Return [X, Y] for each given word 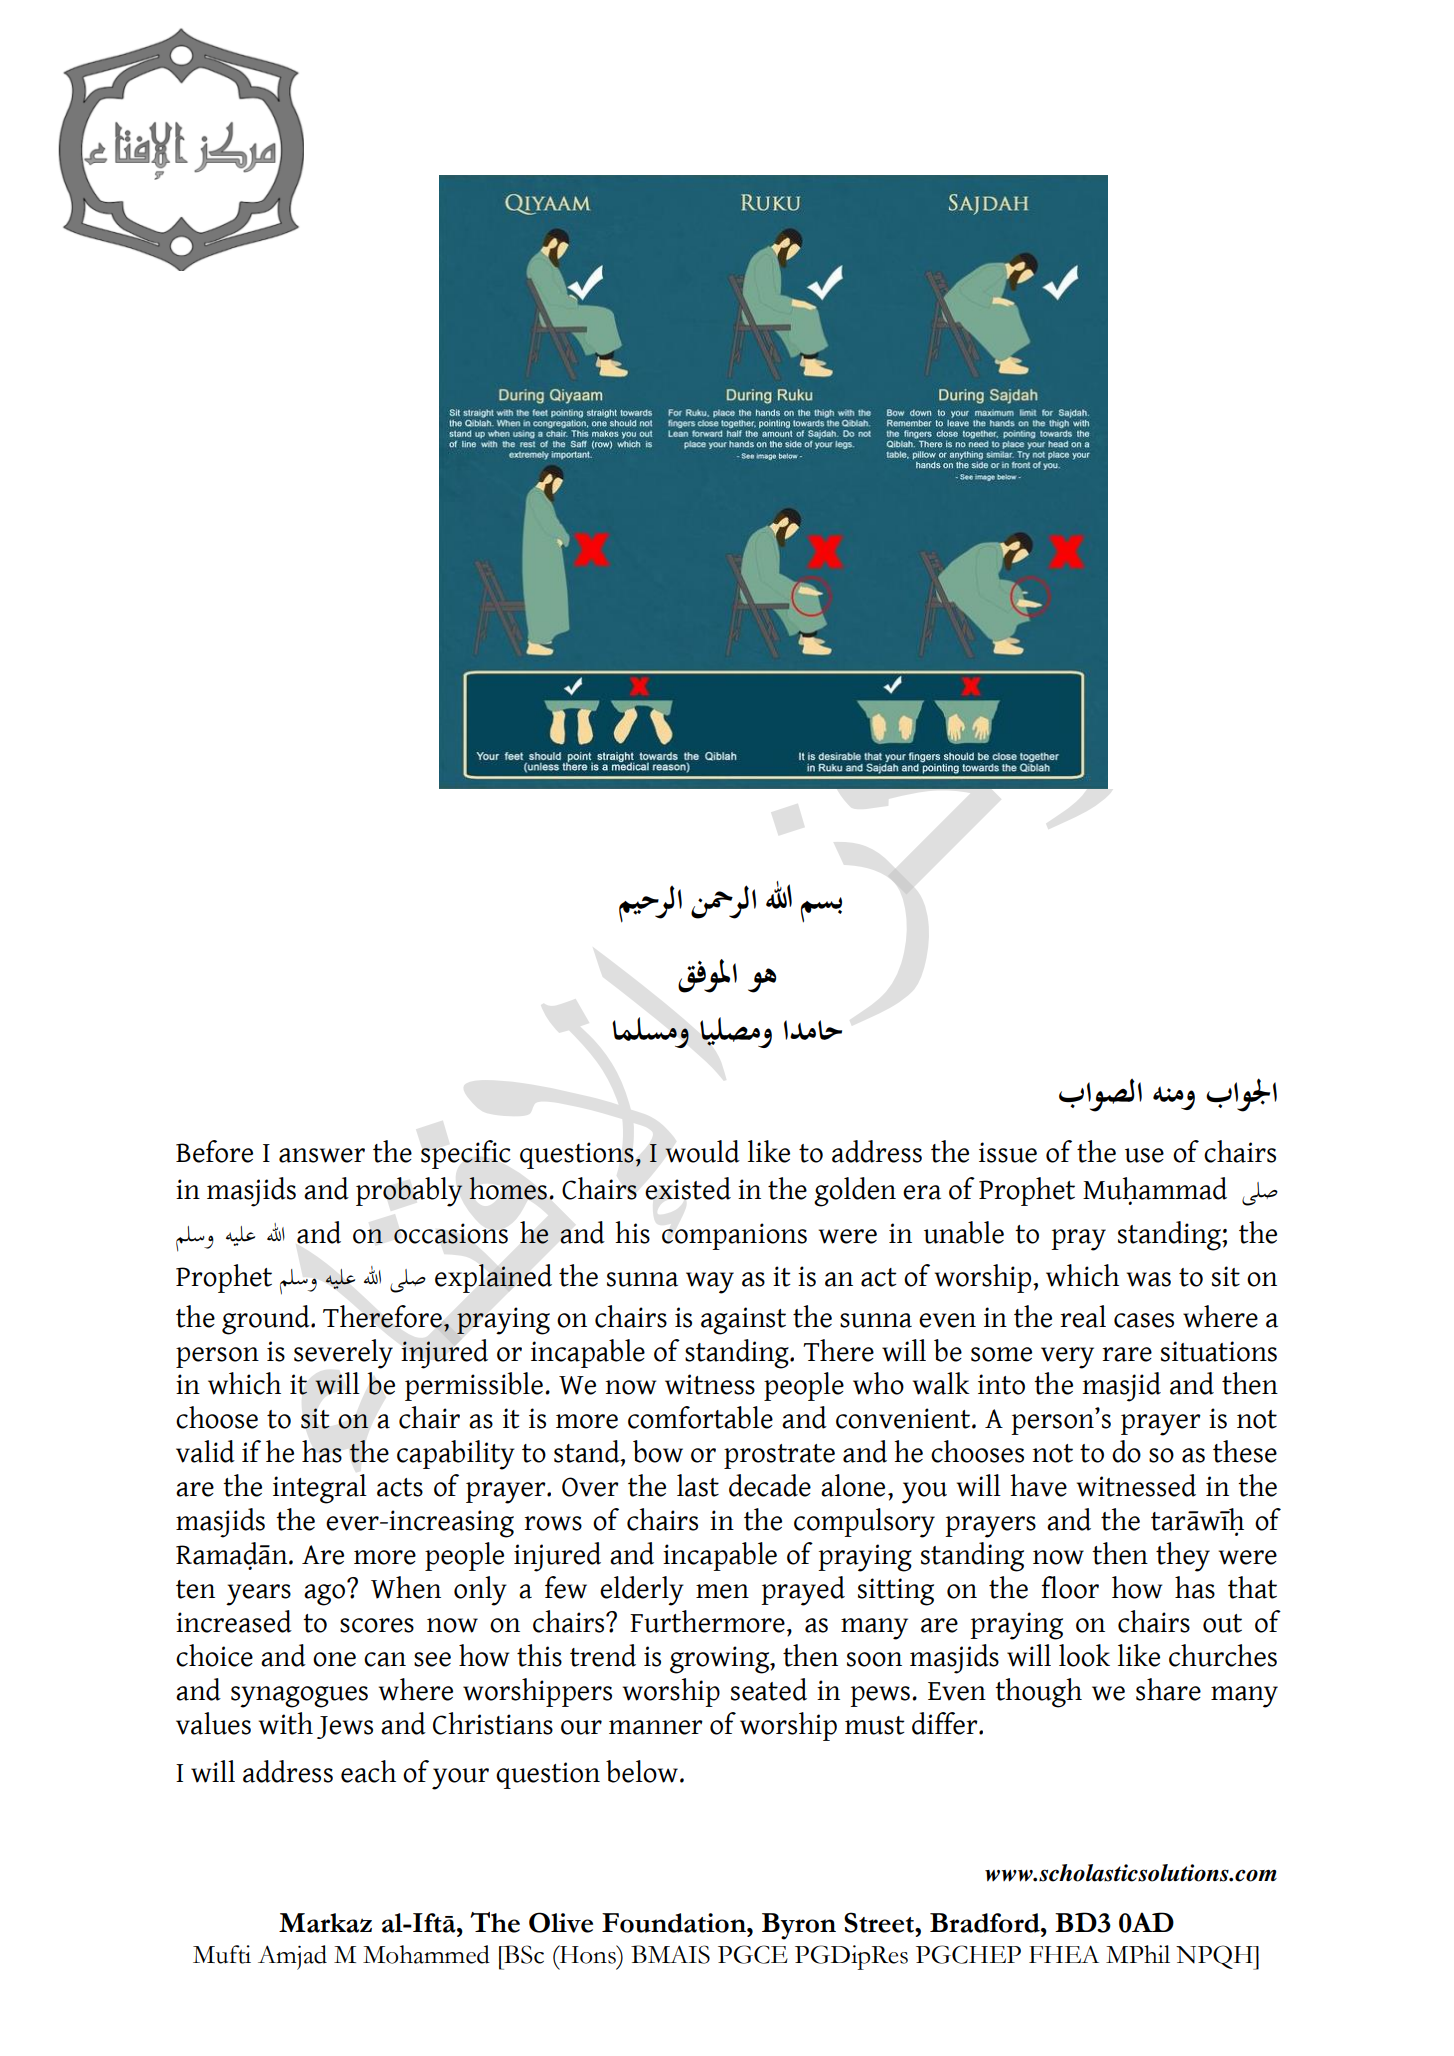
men [722, 1591]
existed [688, 1188]
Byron [799, 1926]
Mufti [222, 1954]
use [1144, 1155]
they [1183, 1557]
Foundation [675, 1923]
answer [322, 1155]
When [406, 1587]
